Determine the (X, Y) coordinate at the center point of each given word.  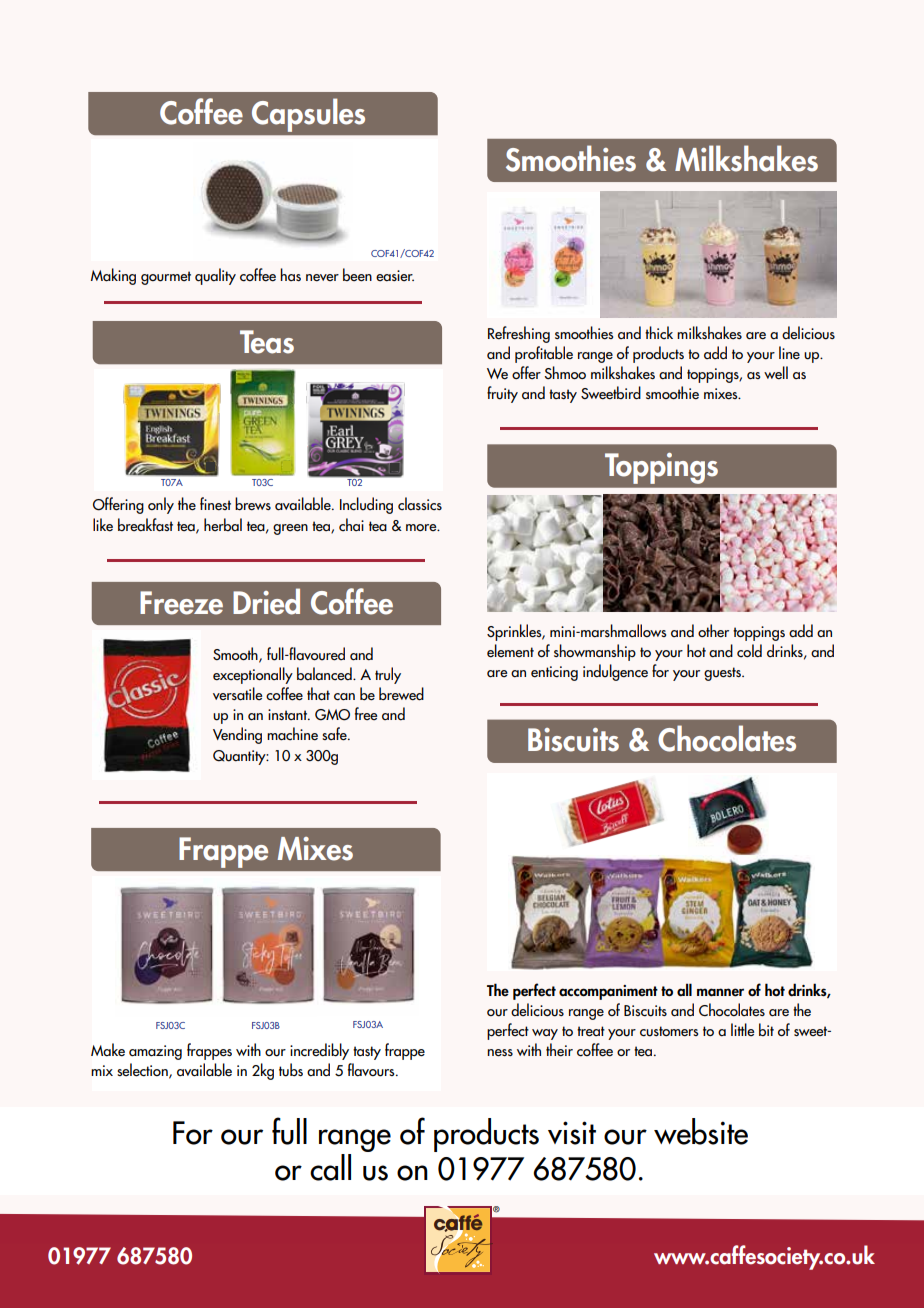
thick (659, 332)
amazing (155, 1052)
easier (395, 275)
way (545, 1034)
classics (420, 503)
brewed (401, 694)
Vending (237, 735)
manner (720, 992)
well (776, 373)
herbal (223, 524)
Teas (267, 342)
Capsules (308, 115)
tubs (291, 1070)
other (713, 631)
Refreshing (519, 334)
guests (723, 674)
